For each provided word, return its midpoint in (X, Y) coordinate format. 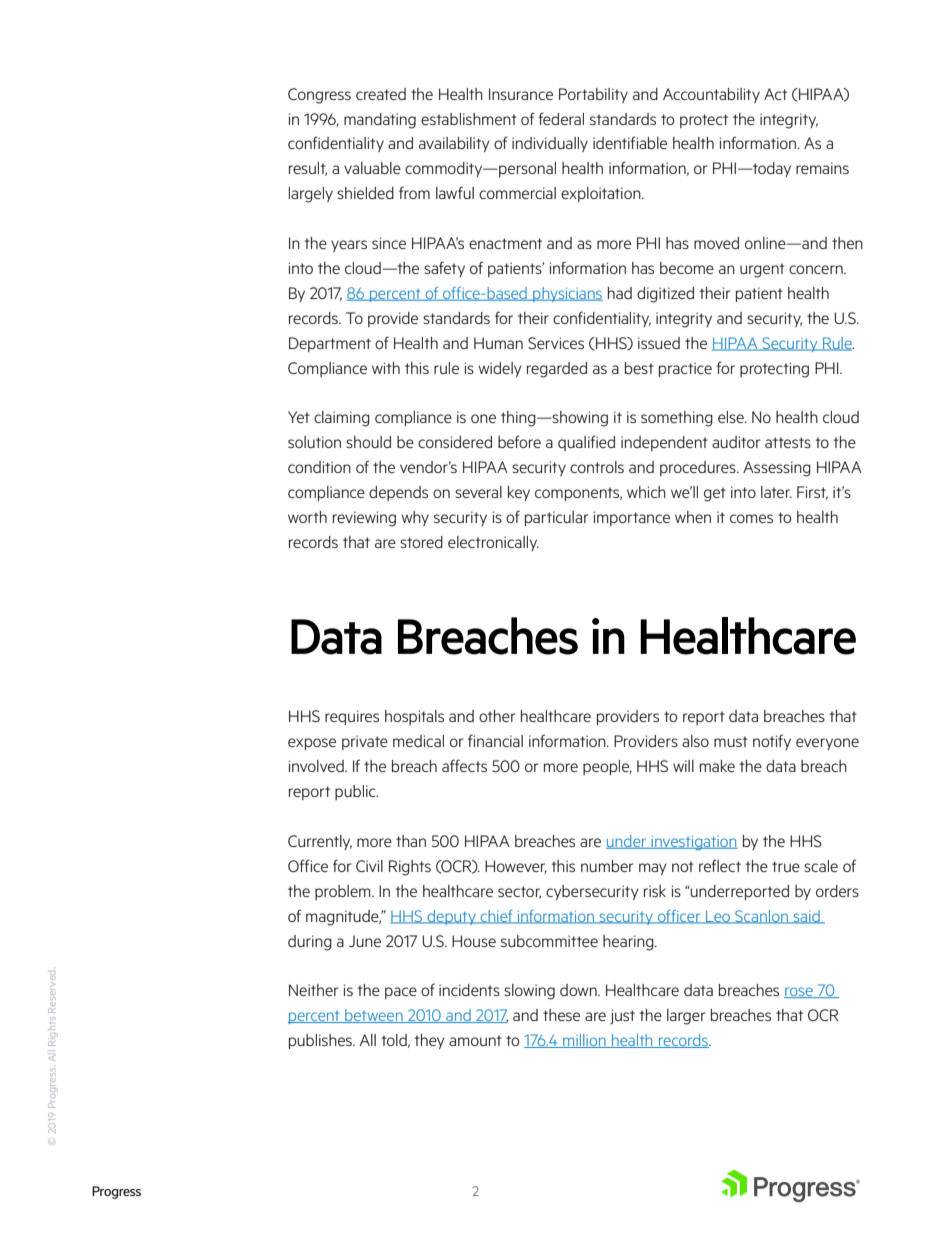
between (374, 1016)
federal (561, 118)
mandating (380, 121)
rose (799, 992)
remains (822, 168)
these (561, 1015)
